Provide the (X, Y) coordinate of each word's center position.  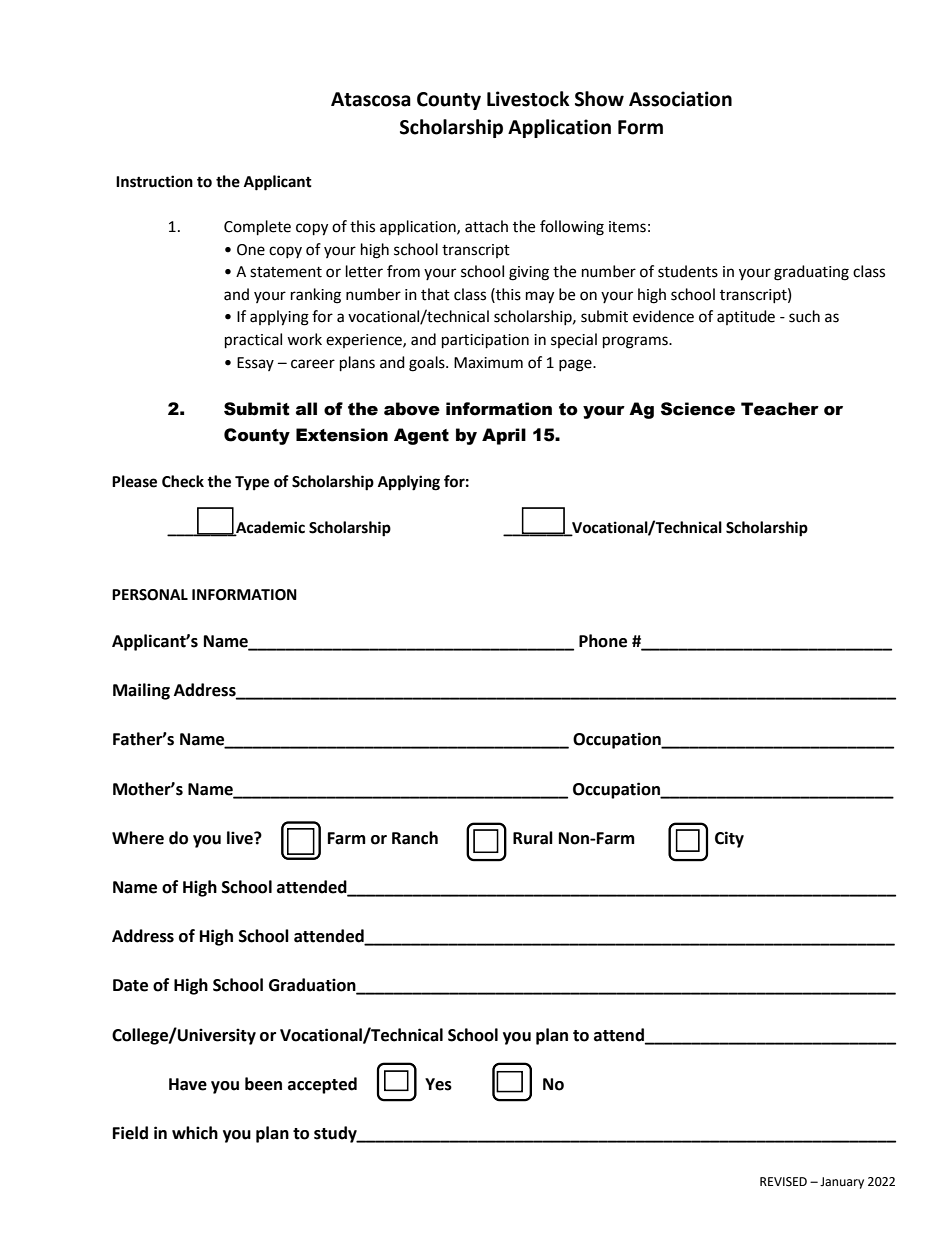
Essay (255, 364)
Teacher (780, 409)
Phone (603, 641)
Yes (438, 1084)
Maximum (488, 363)
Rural (533, 838)
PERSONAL (150, 595)
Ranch (415, 838)
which (195, 1133)
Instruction (154, 181)
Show (599, 99)
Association (680, 99)
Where (138, 838)
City (729, 839)
